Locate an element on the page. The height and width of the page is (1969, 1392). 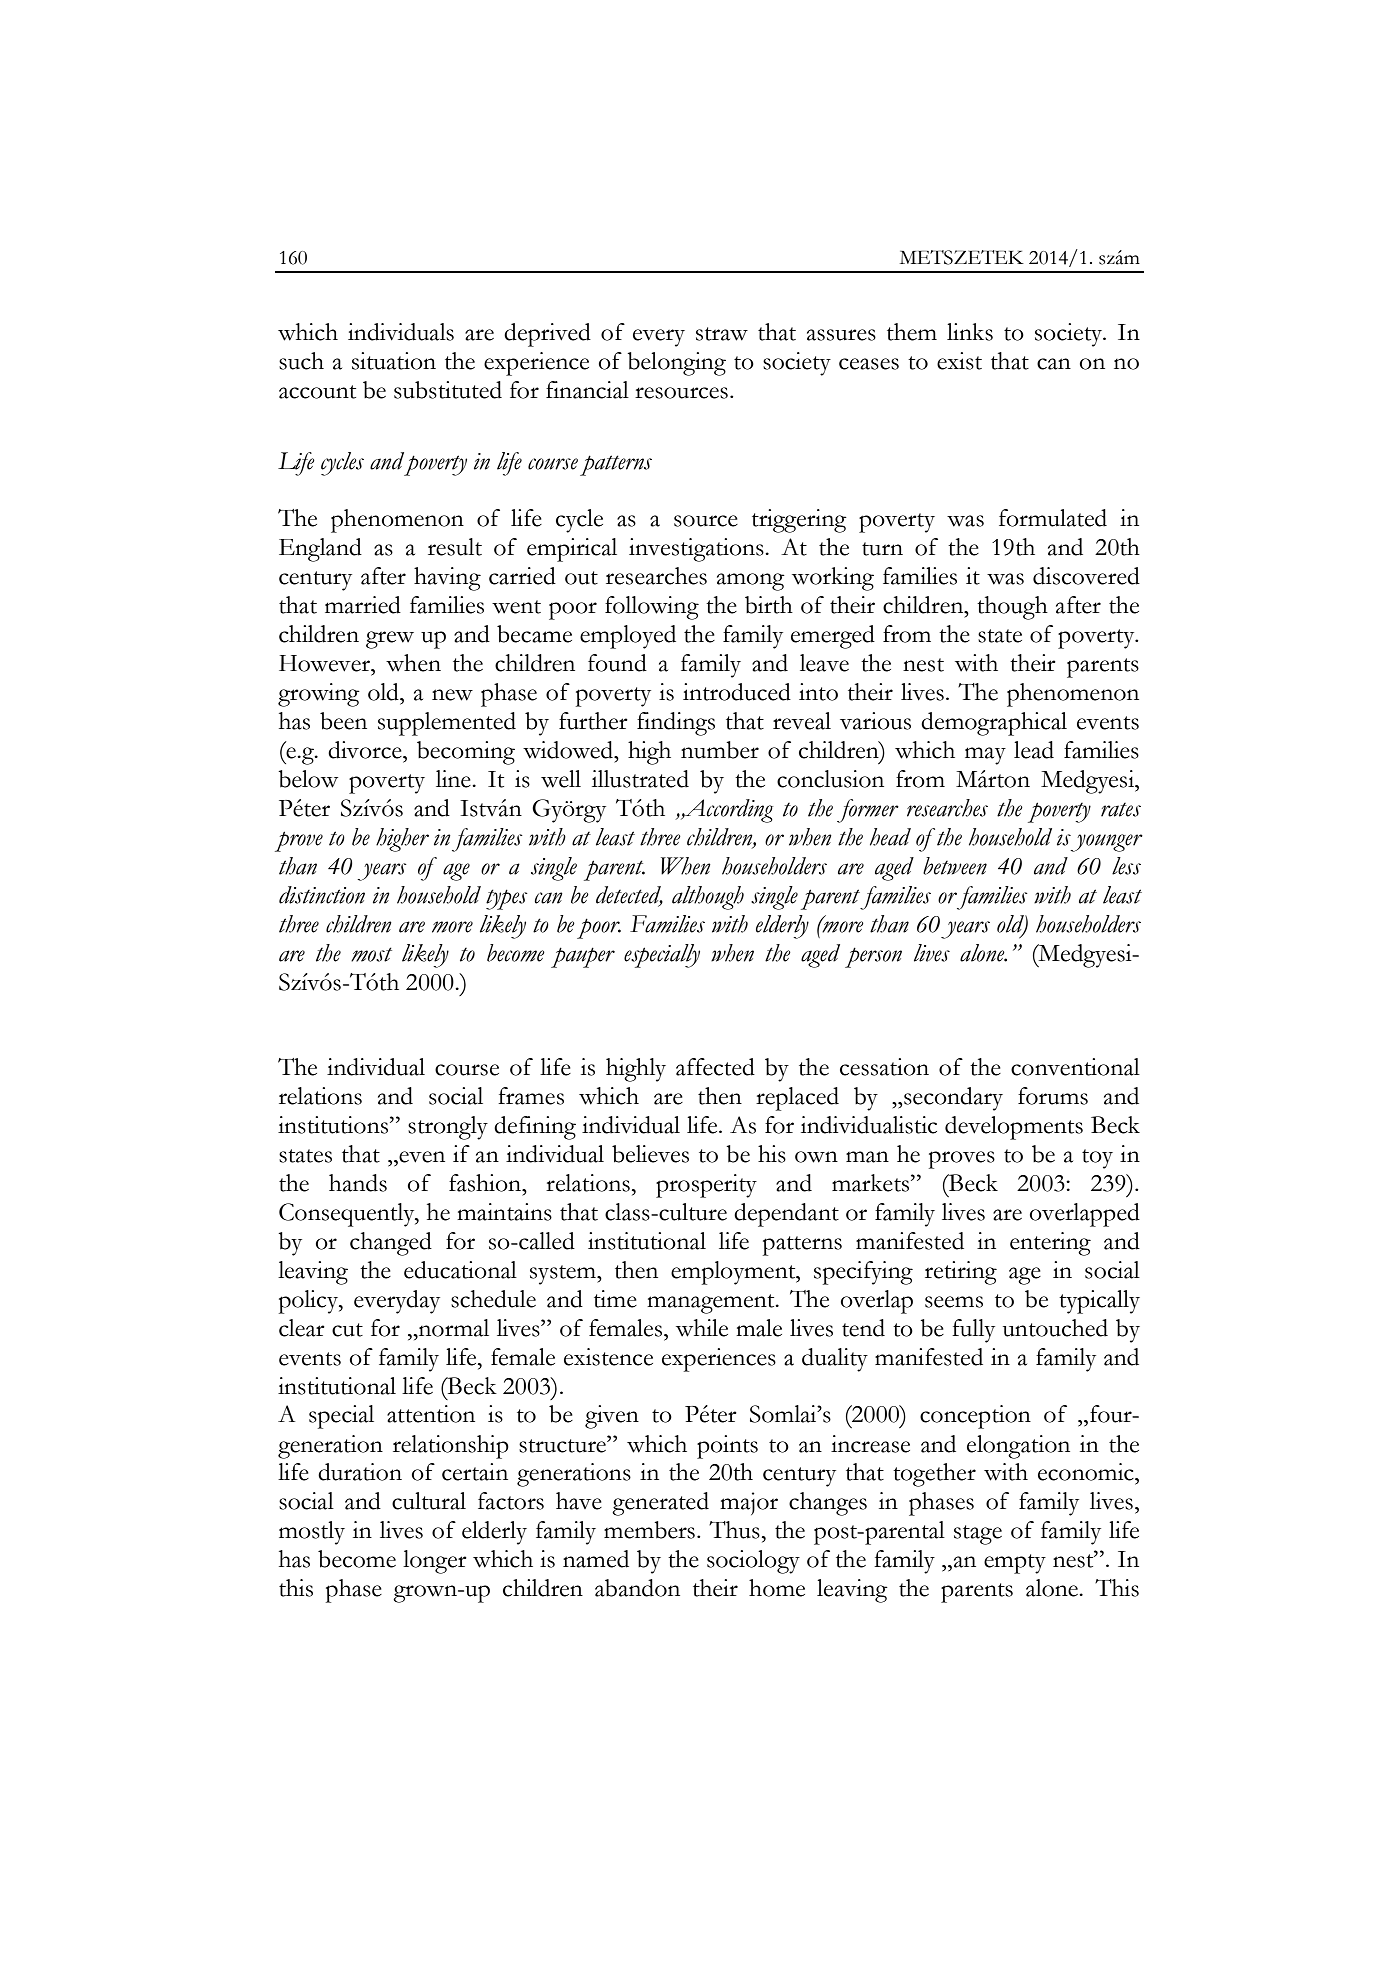
developments is located at coordinates (1014, 1128).
